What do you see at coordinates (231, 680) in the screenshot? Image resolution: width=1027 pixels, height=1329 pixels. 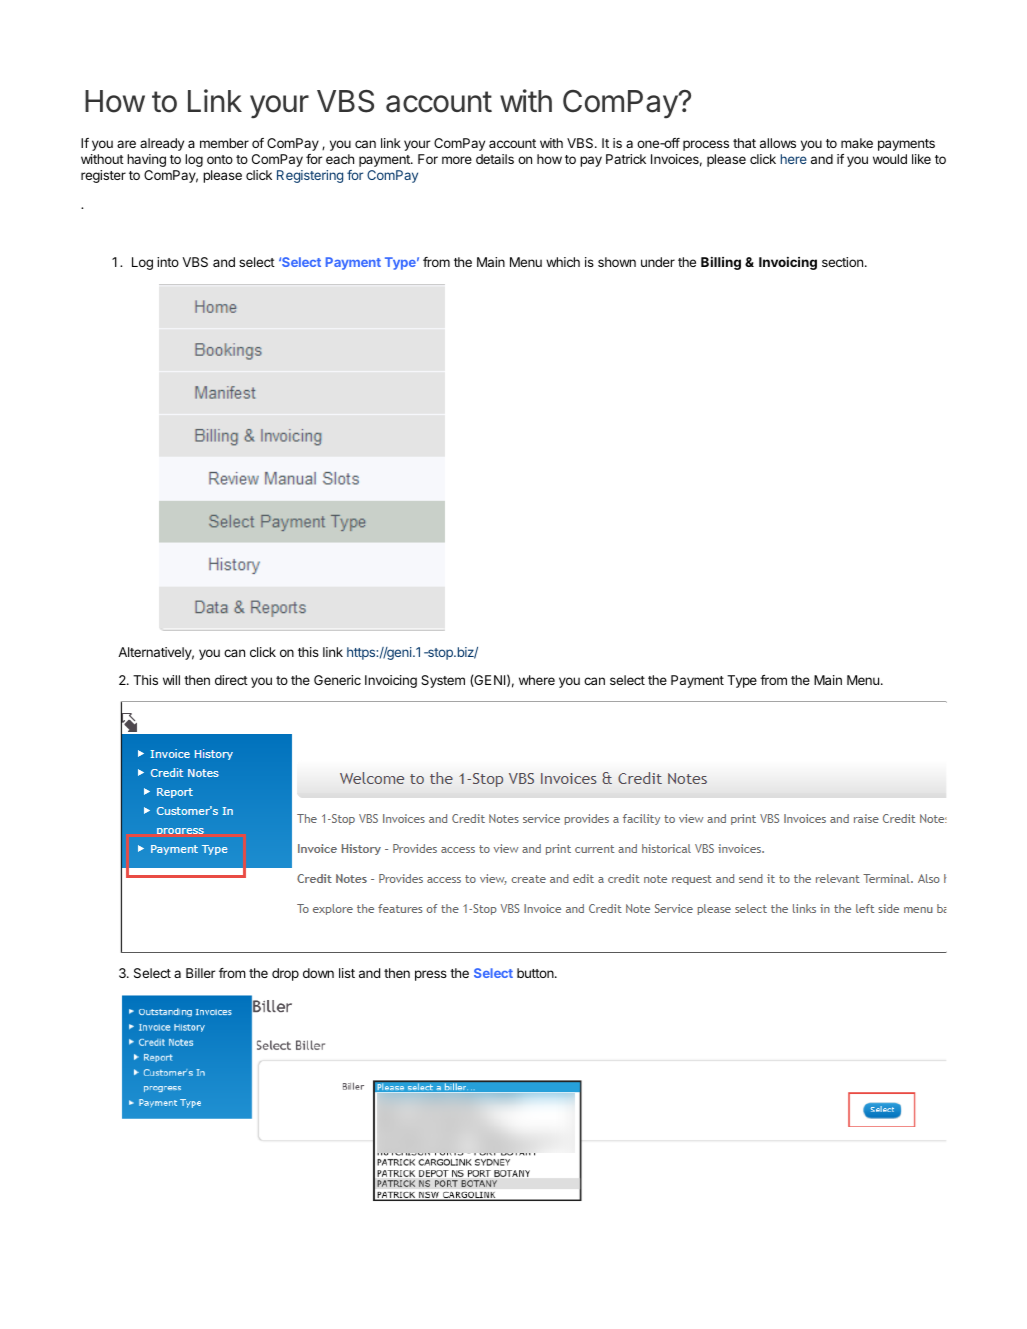 I see `direct` at bounding box center [231, 680].
